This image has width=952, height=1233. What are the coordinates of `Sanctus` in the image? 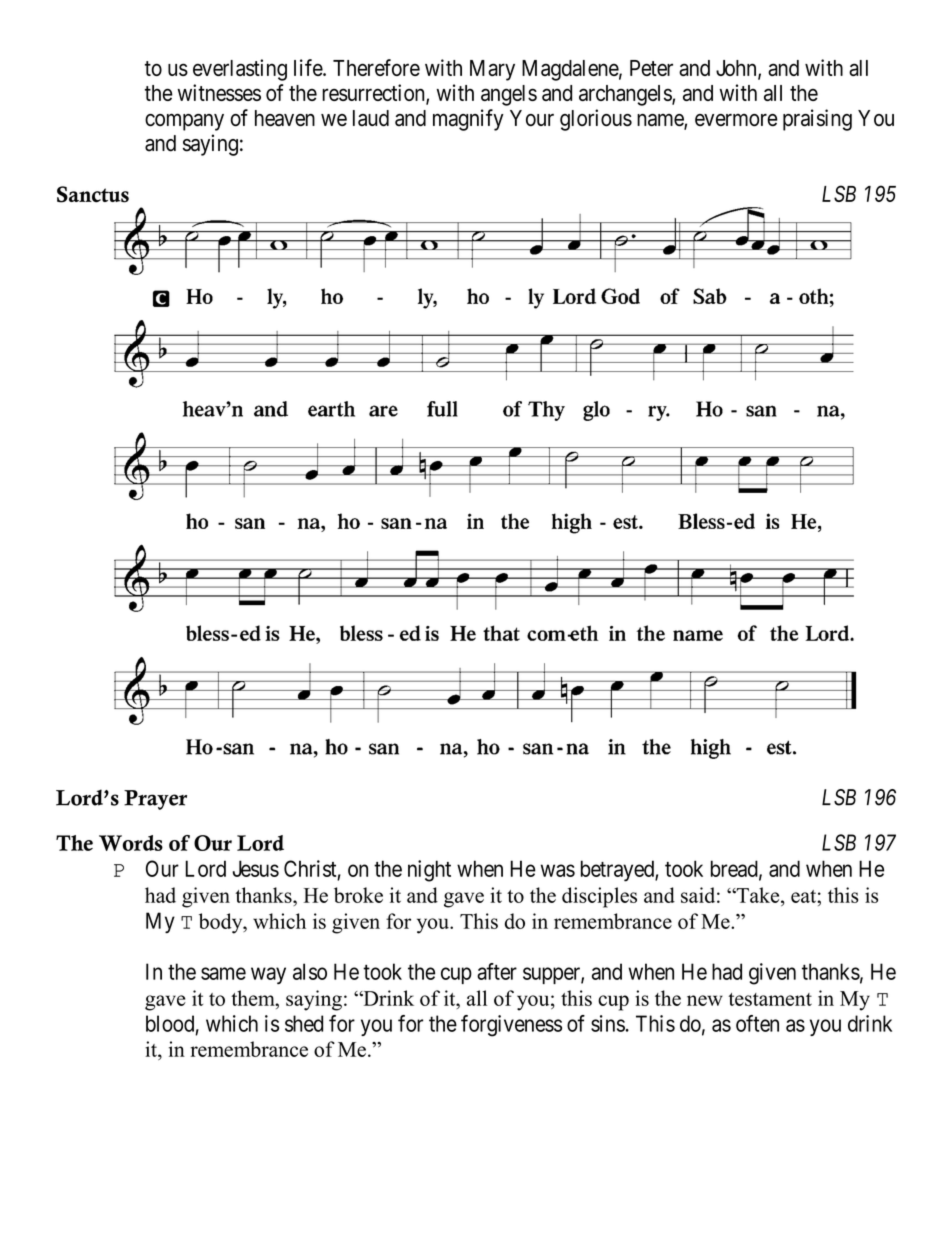 It's located at (93, 194).
